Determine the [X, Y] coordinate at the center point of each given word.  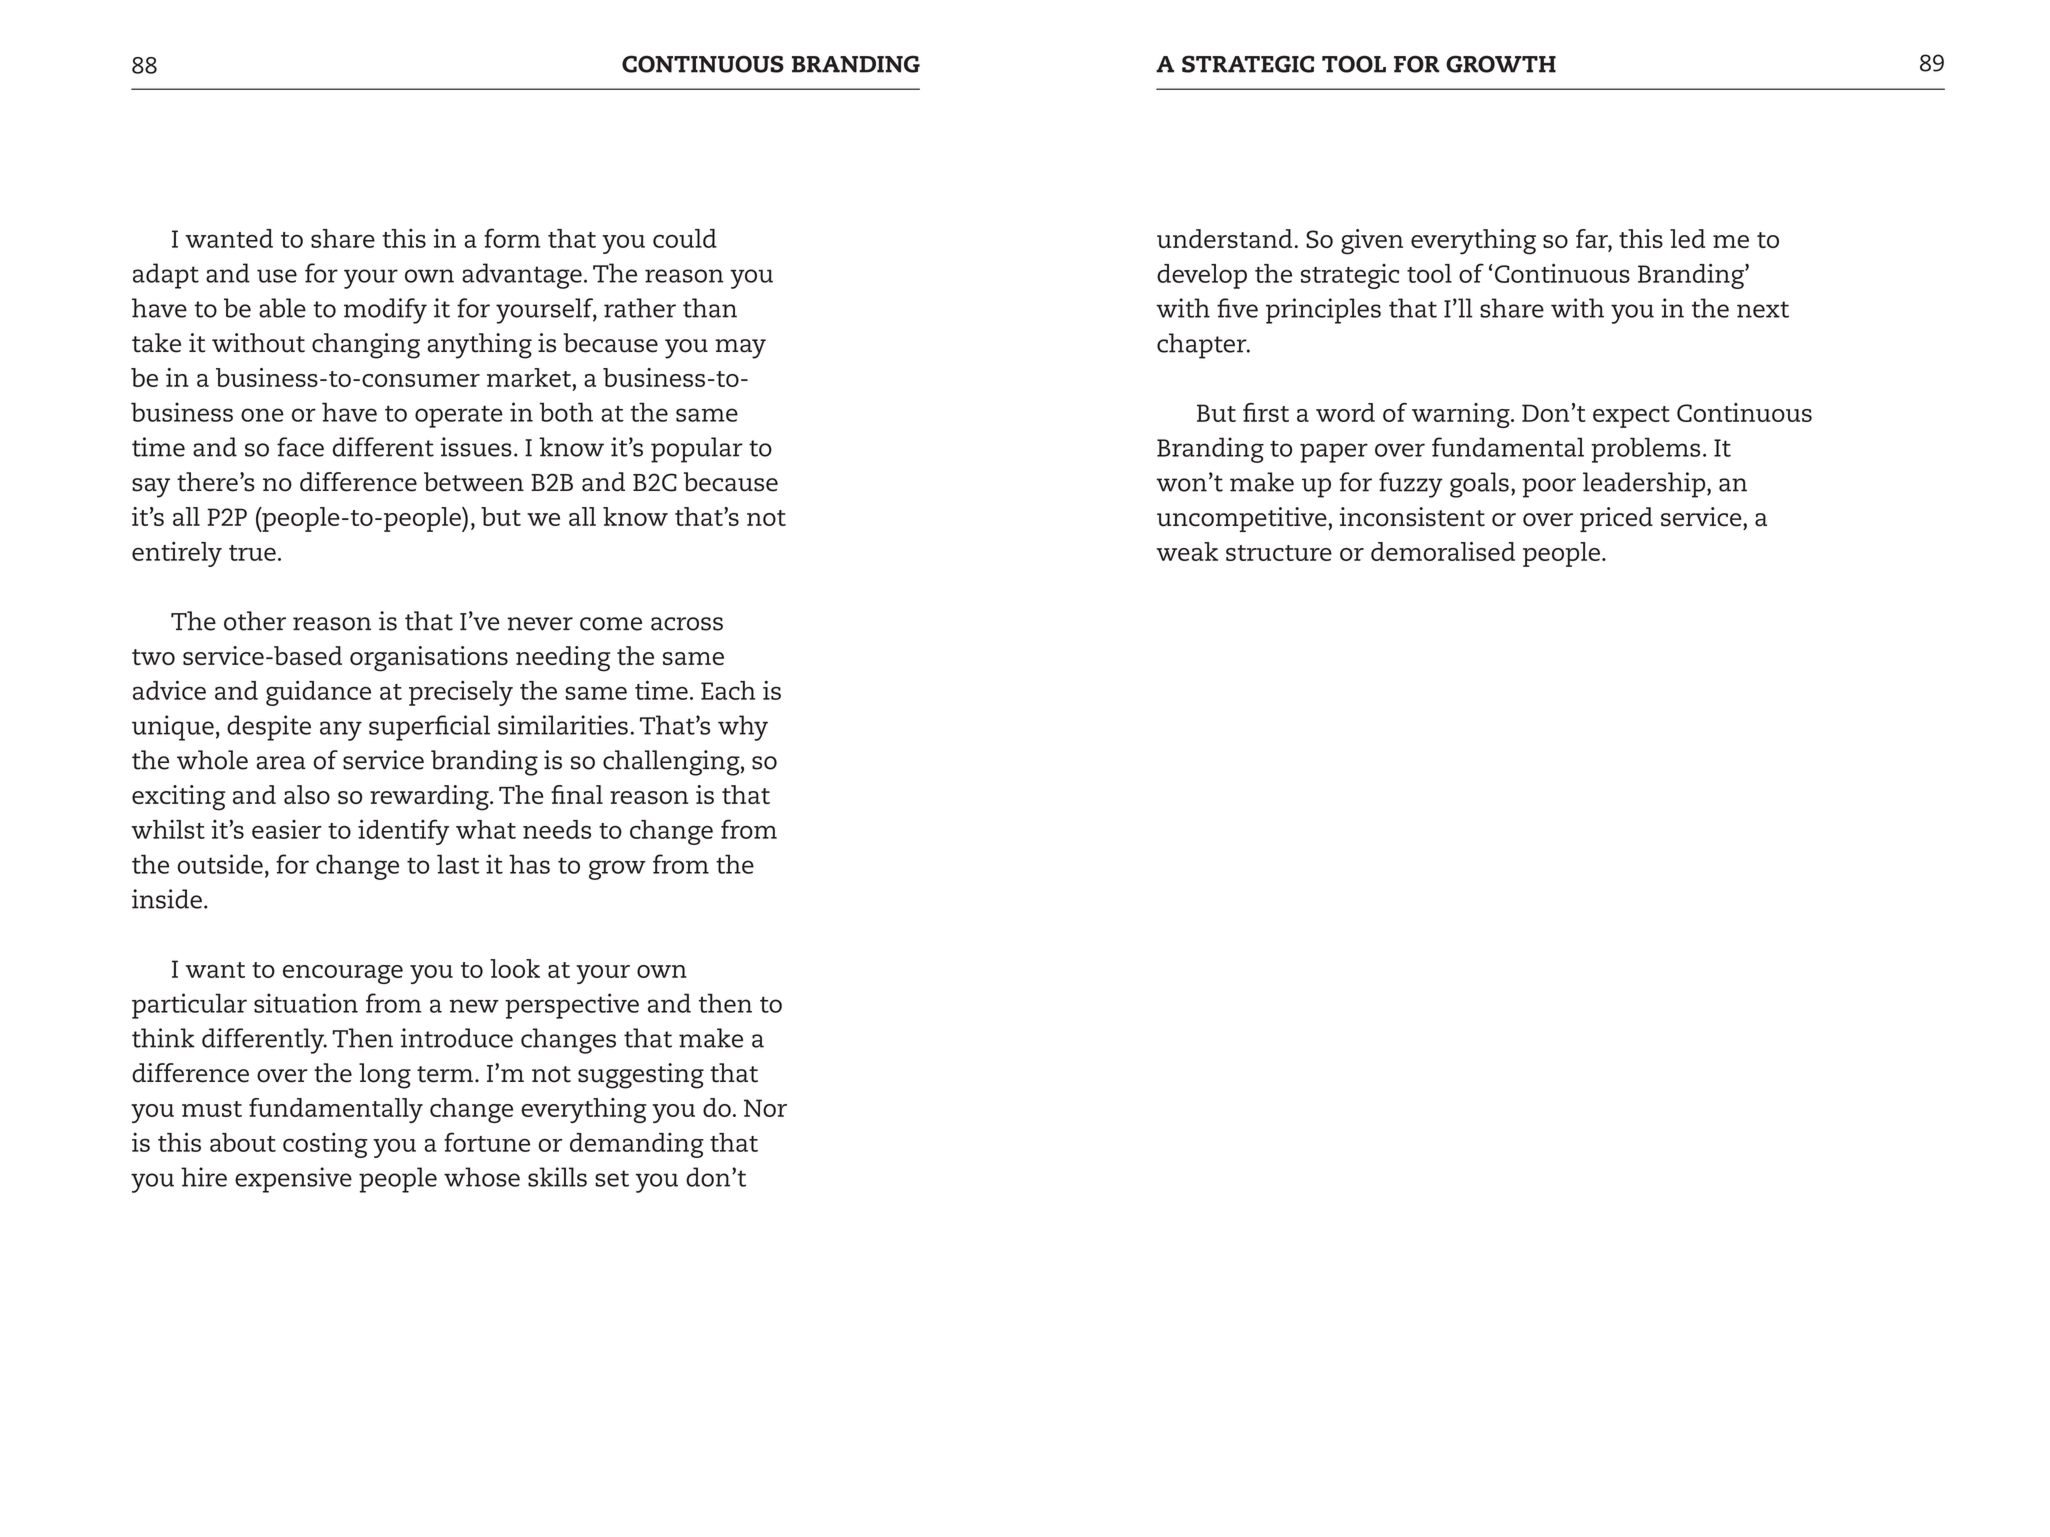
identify [403, 832]
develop [1202, 276]
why [743, 728]
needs [557, 829]
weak [1187, 551]
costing [325, 1145]
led [1687, 238]
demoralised [1443, 551]
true [252, 553]
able [282, 308]
